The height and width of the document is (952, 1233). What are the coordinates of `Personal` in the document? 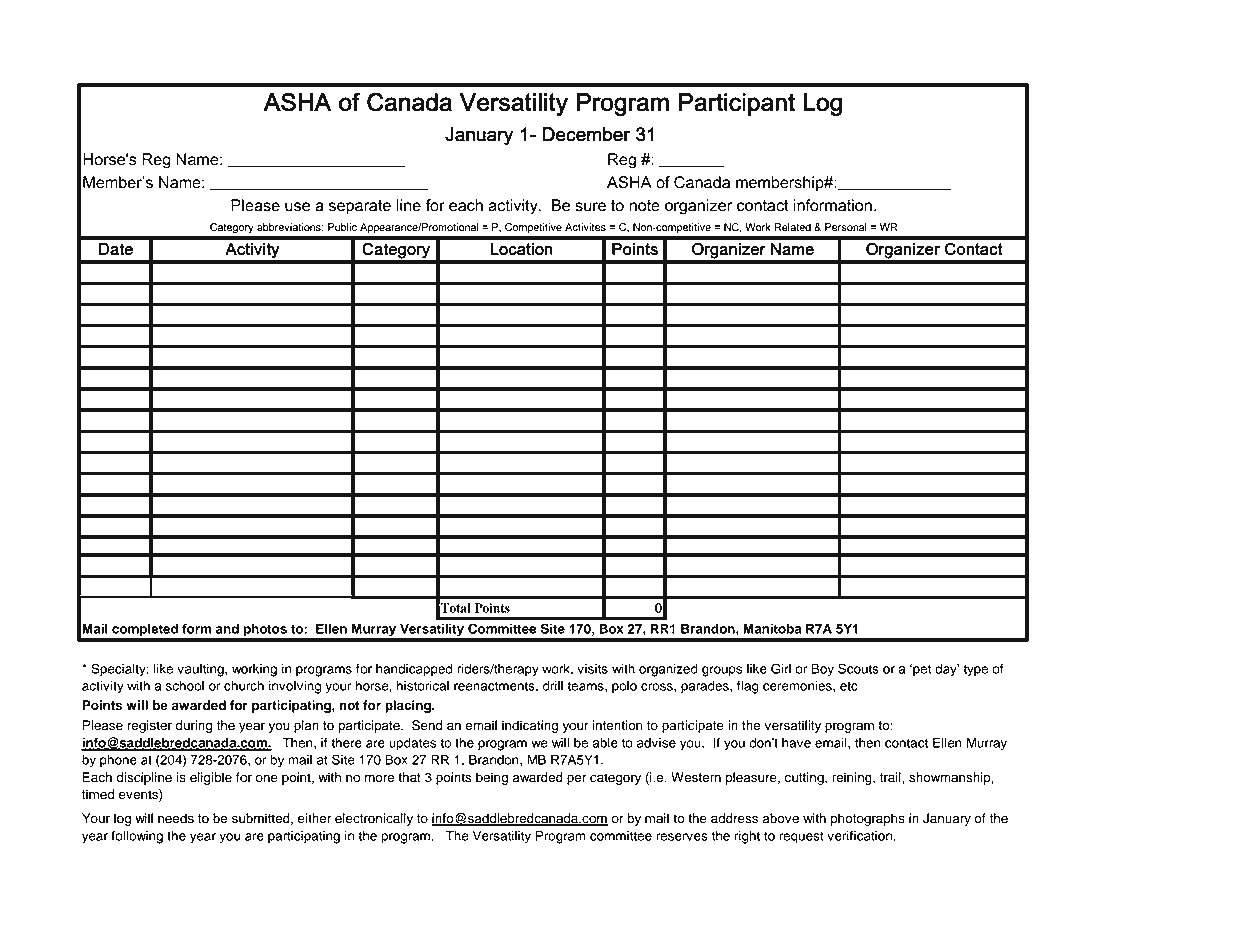 It's located at (846, 227).
